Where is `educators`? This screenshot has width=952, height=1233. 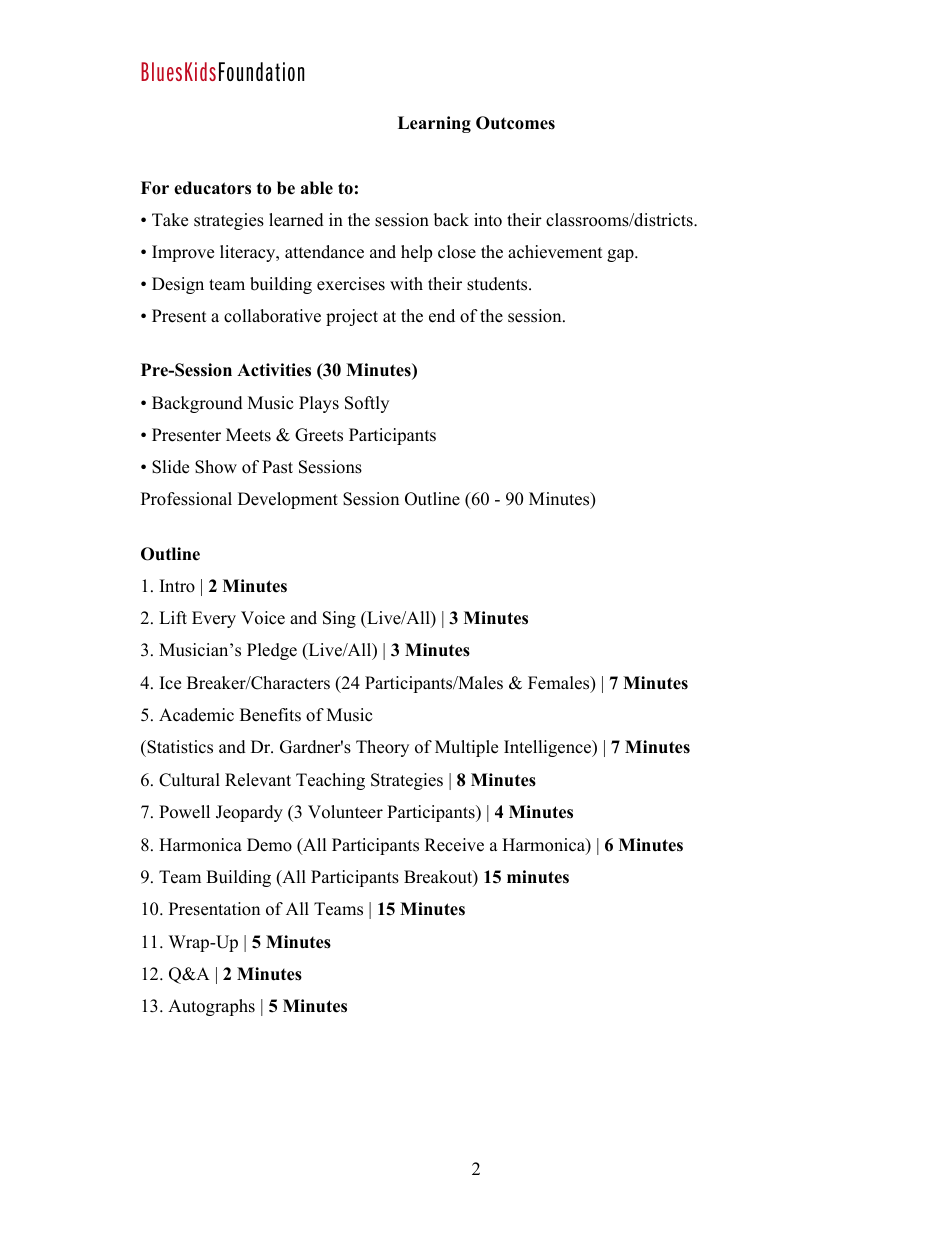
educators is located at coordinates (212, 188).
